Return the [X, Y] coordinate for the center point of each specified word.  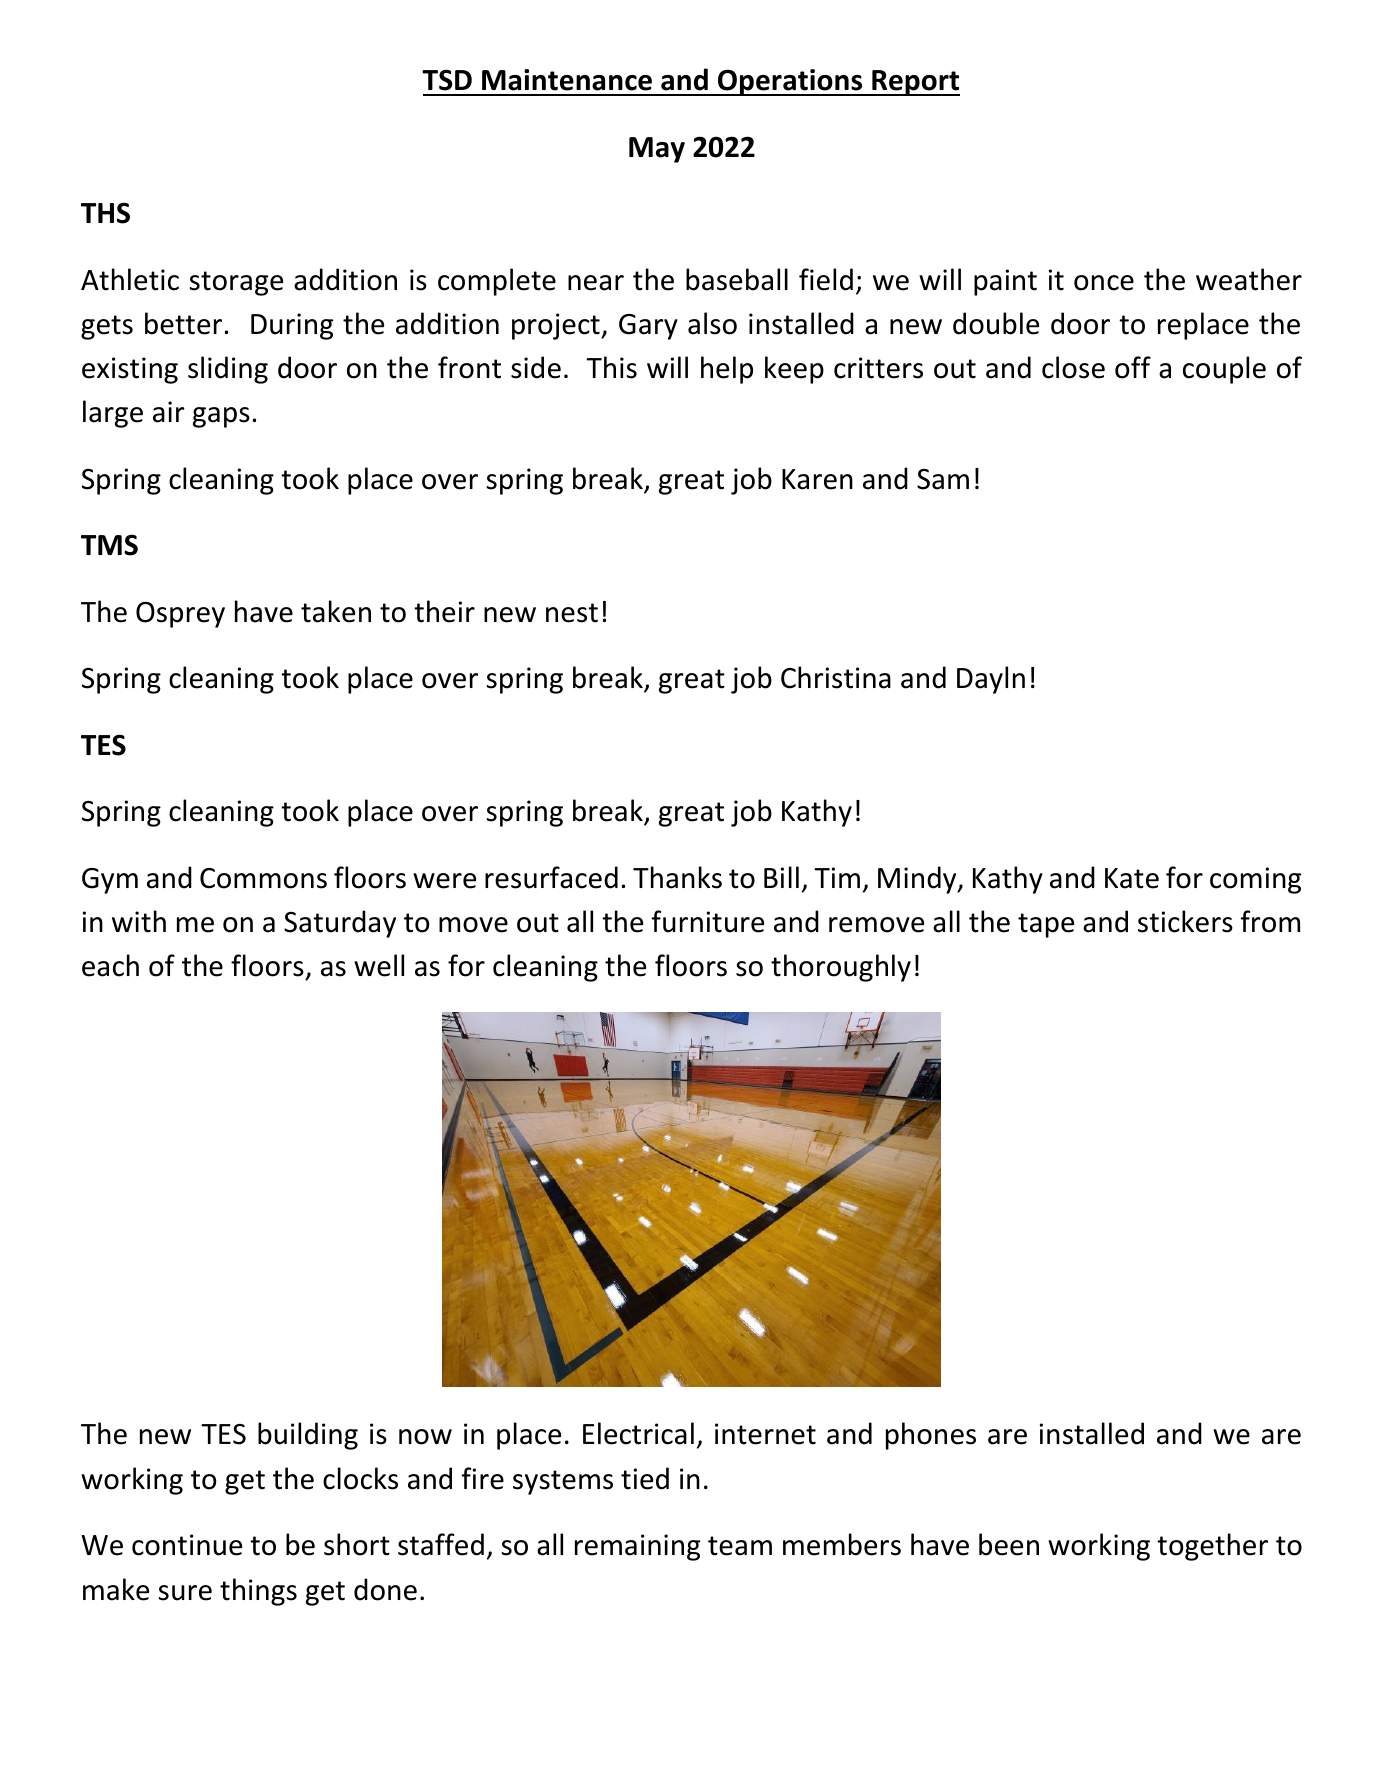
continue [187, 1545]
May [657, 150]
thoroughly [841, 968]
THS [105, 213]
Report [915, 83]
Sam [943, 479]
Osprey [180, 615]
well [379, 965]
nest [572, 613]
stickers [1185, 921]
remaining [637, 1547]
